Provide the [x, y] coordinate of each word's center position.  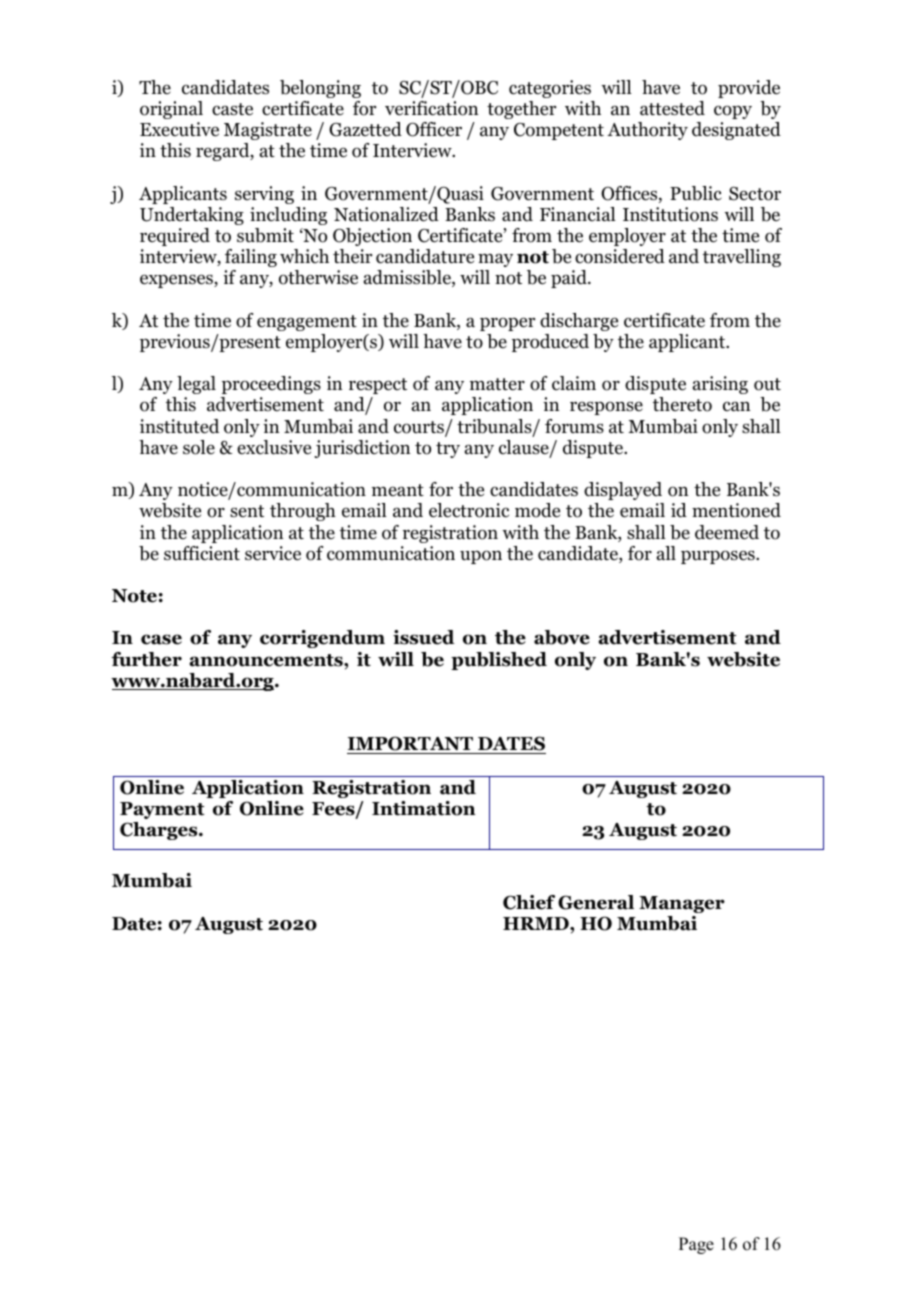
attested [672, 108]
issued [424, 637]
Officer [434, 129]
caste [232, 109]
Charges [160, 831]
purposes [719, 557]
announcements [267, 660]
